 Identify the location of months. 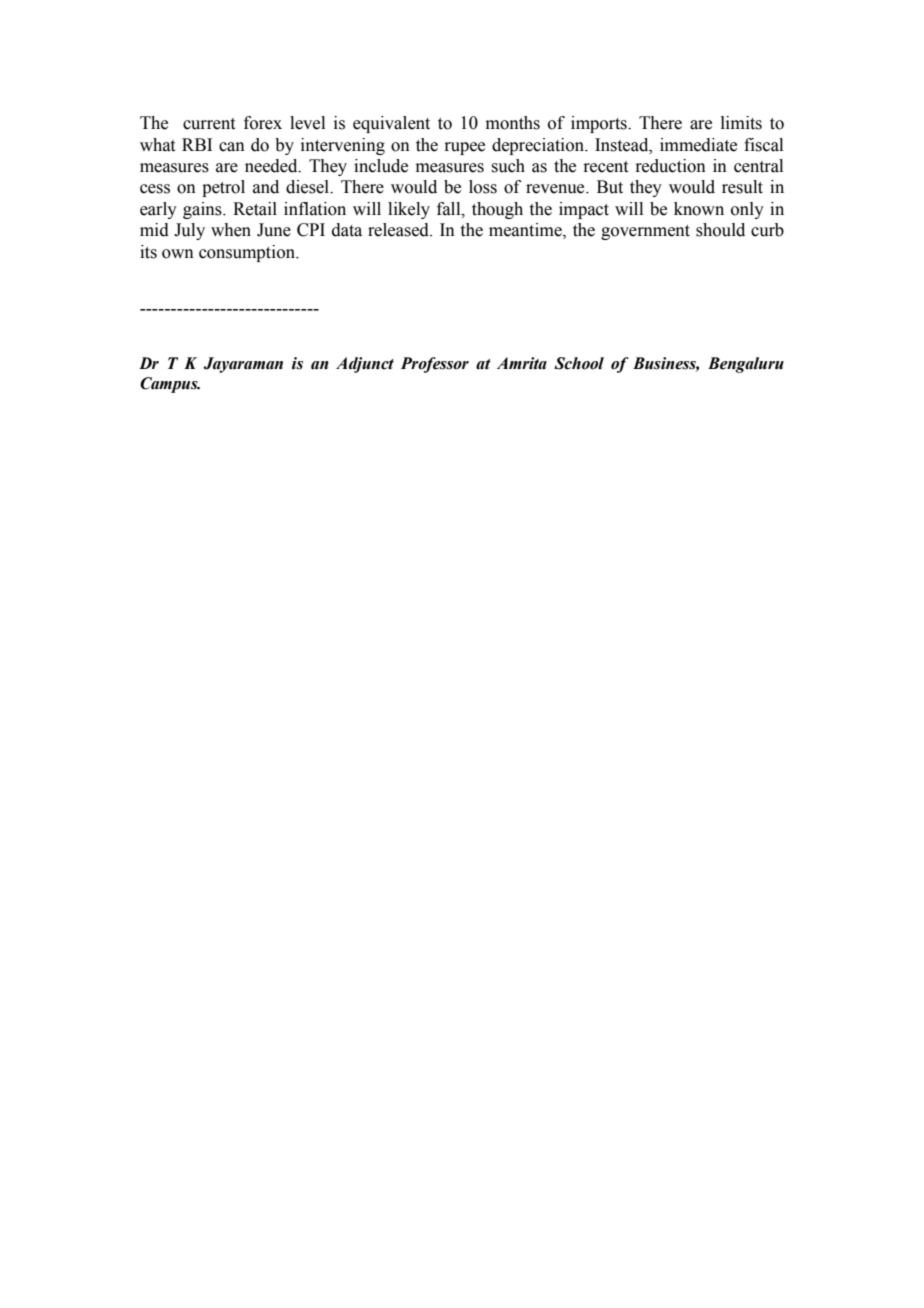
(513, 123).
